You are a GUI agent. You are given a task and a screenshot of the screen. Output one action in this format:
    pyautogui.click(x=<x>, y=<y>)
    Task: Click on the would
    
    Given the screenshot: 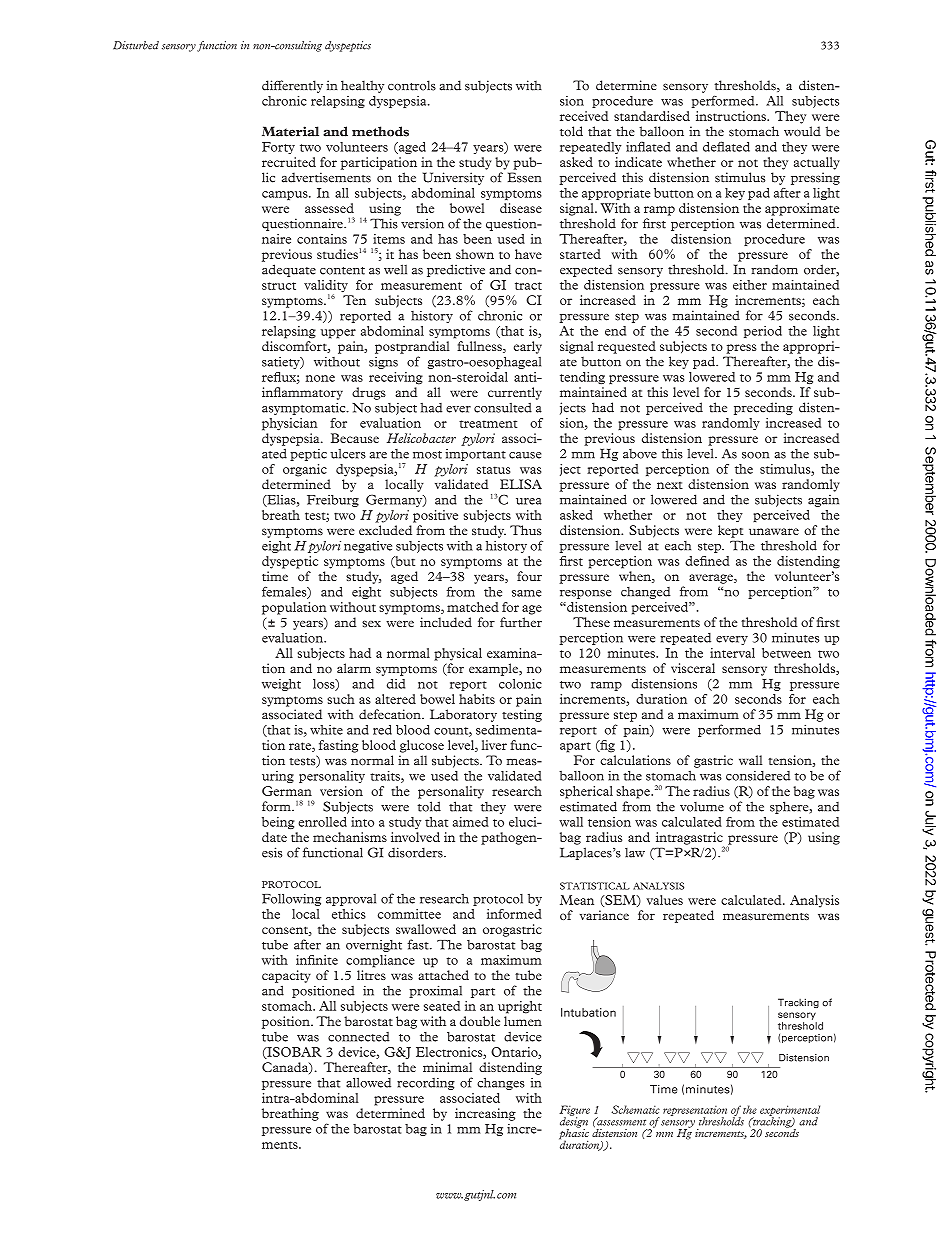 What is the action you would take?
    pyautogui.click(x=802, y=131)
